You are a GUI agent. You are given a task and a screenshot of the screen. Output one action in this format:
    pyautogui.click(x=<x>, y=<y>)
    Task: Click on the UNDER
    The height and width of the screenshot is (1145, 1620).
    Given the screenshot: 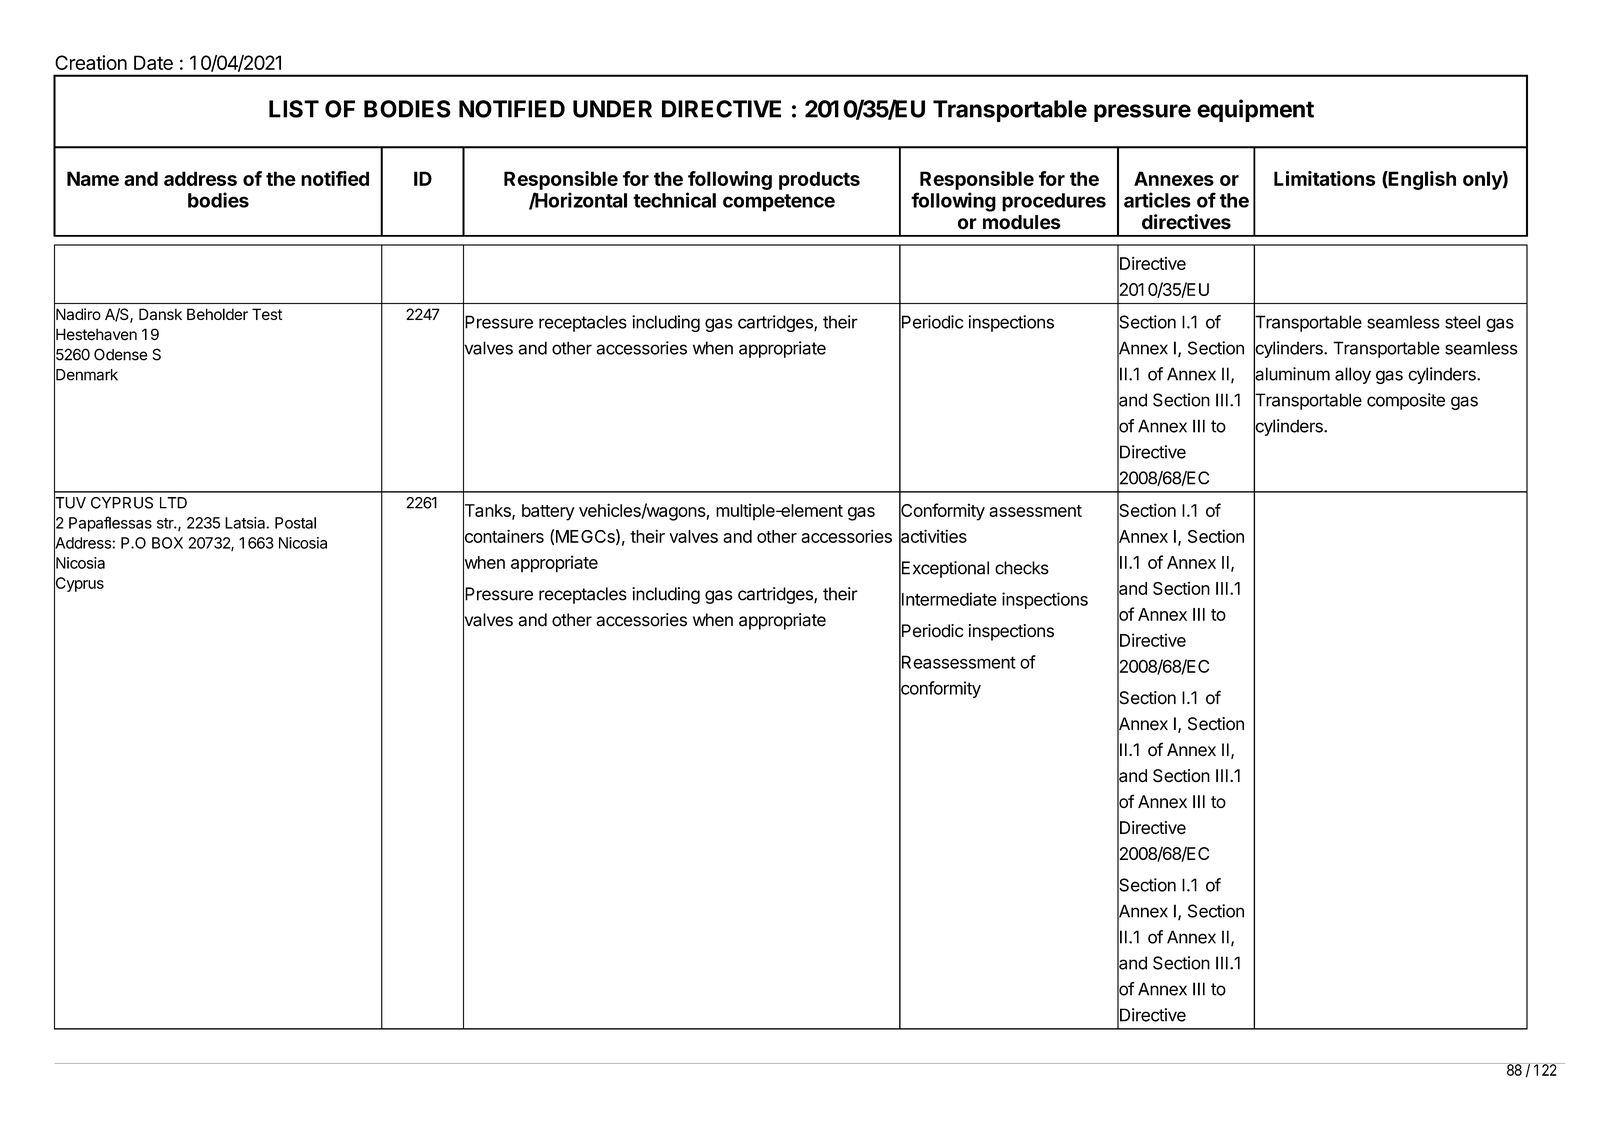 What is the action you would take?
    pyautogui.click(x=612, y=109)
